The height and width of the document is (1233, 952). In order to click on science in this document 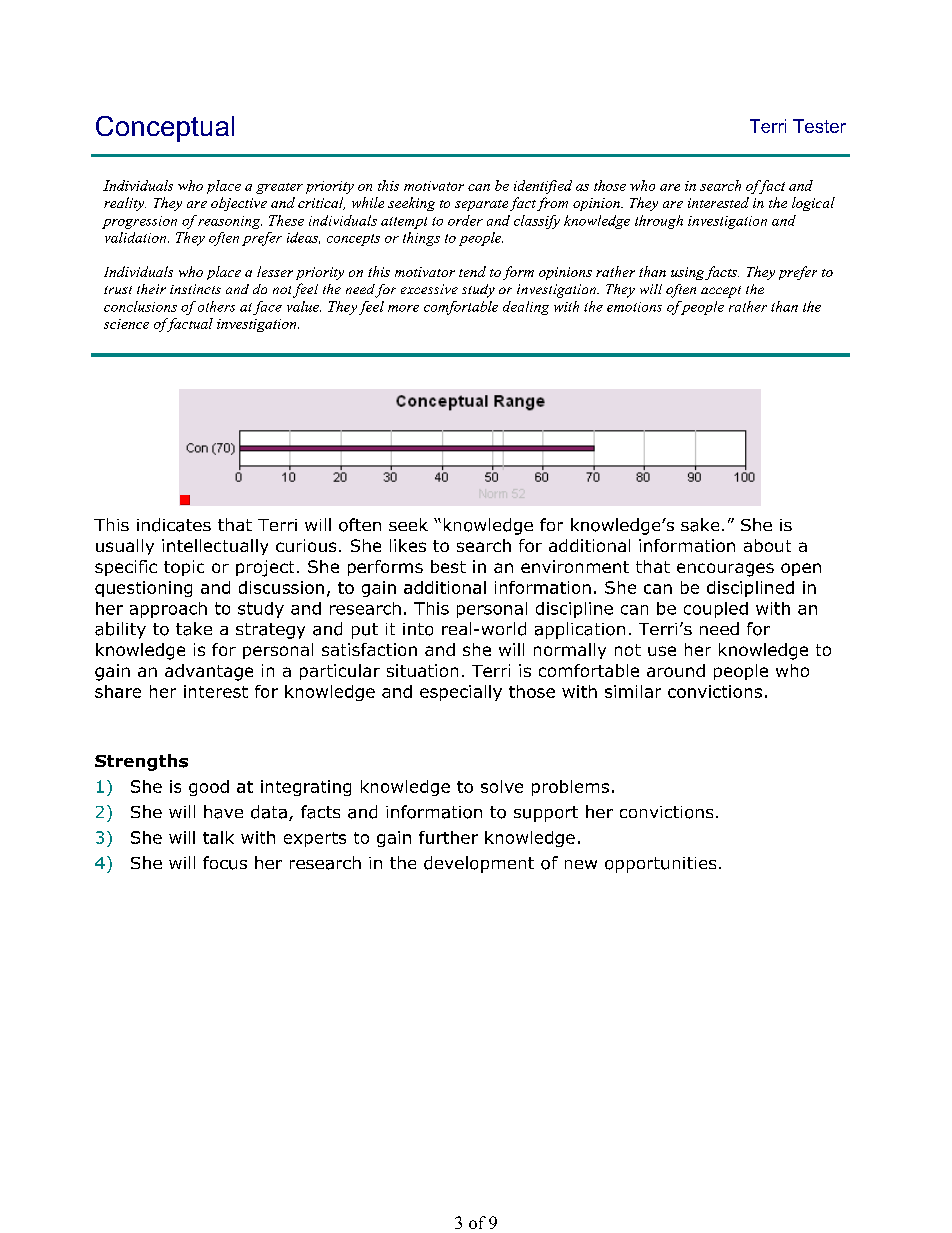, I will do `click(126, 324)`.
